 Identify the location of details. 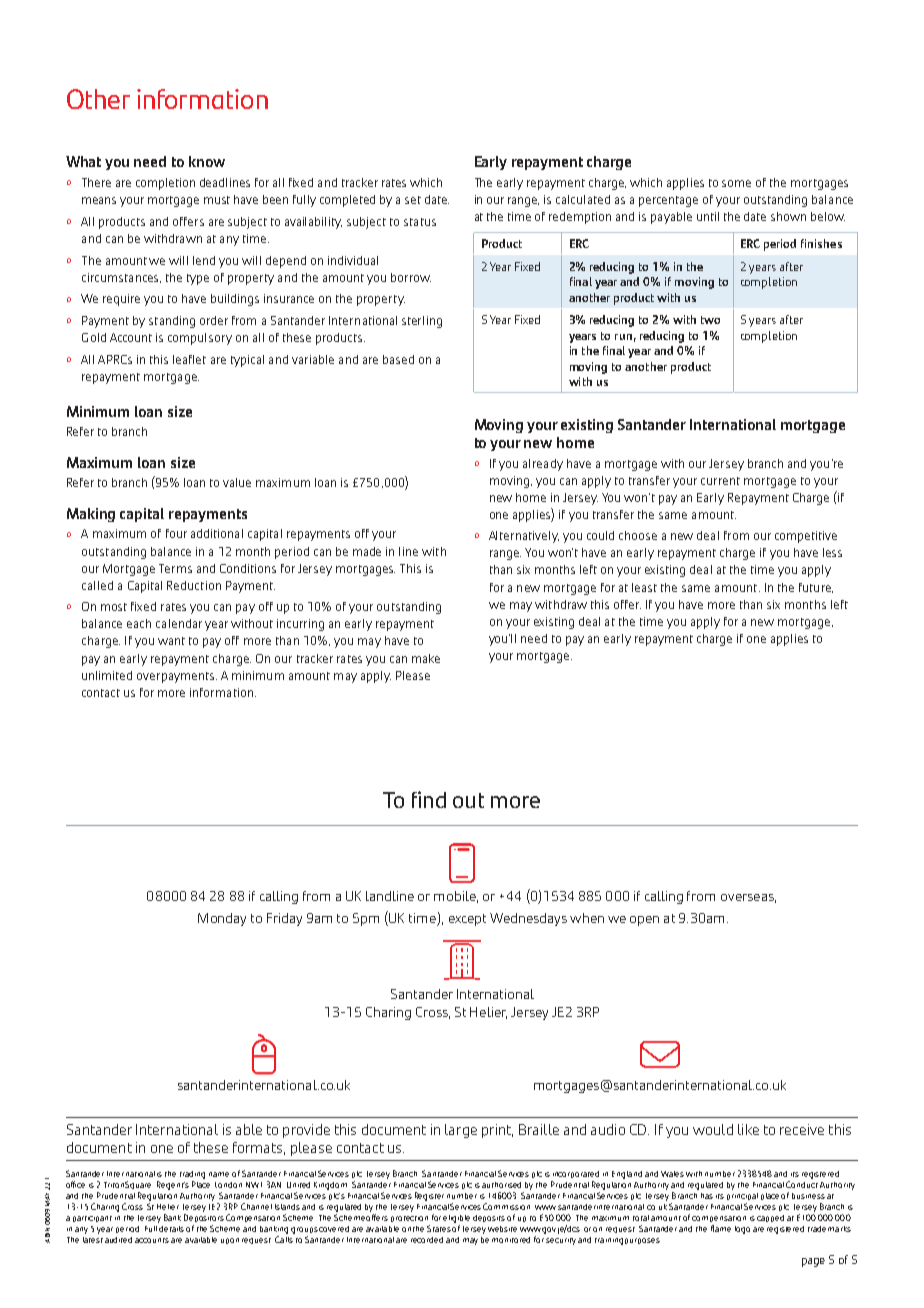
(171, 1229).
